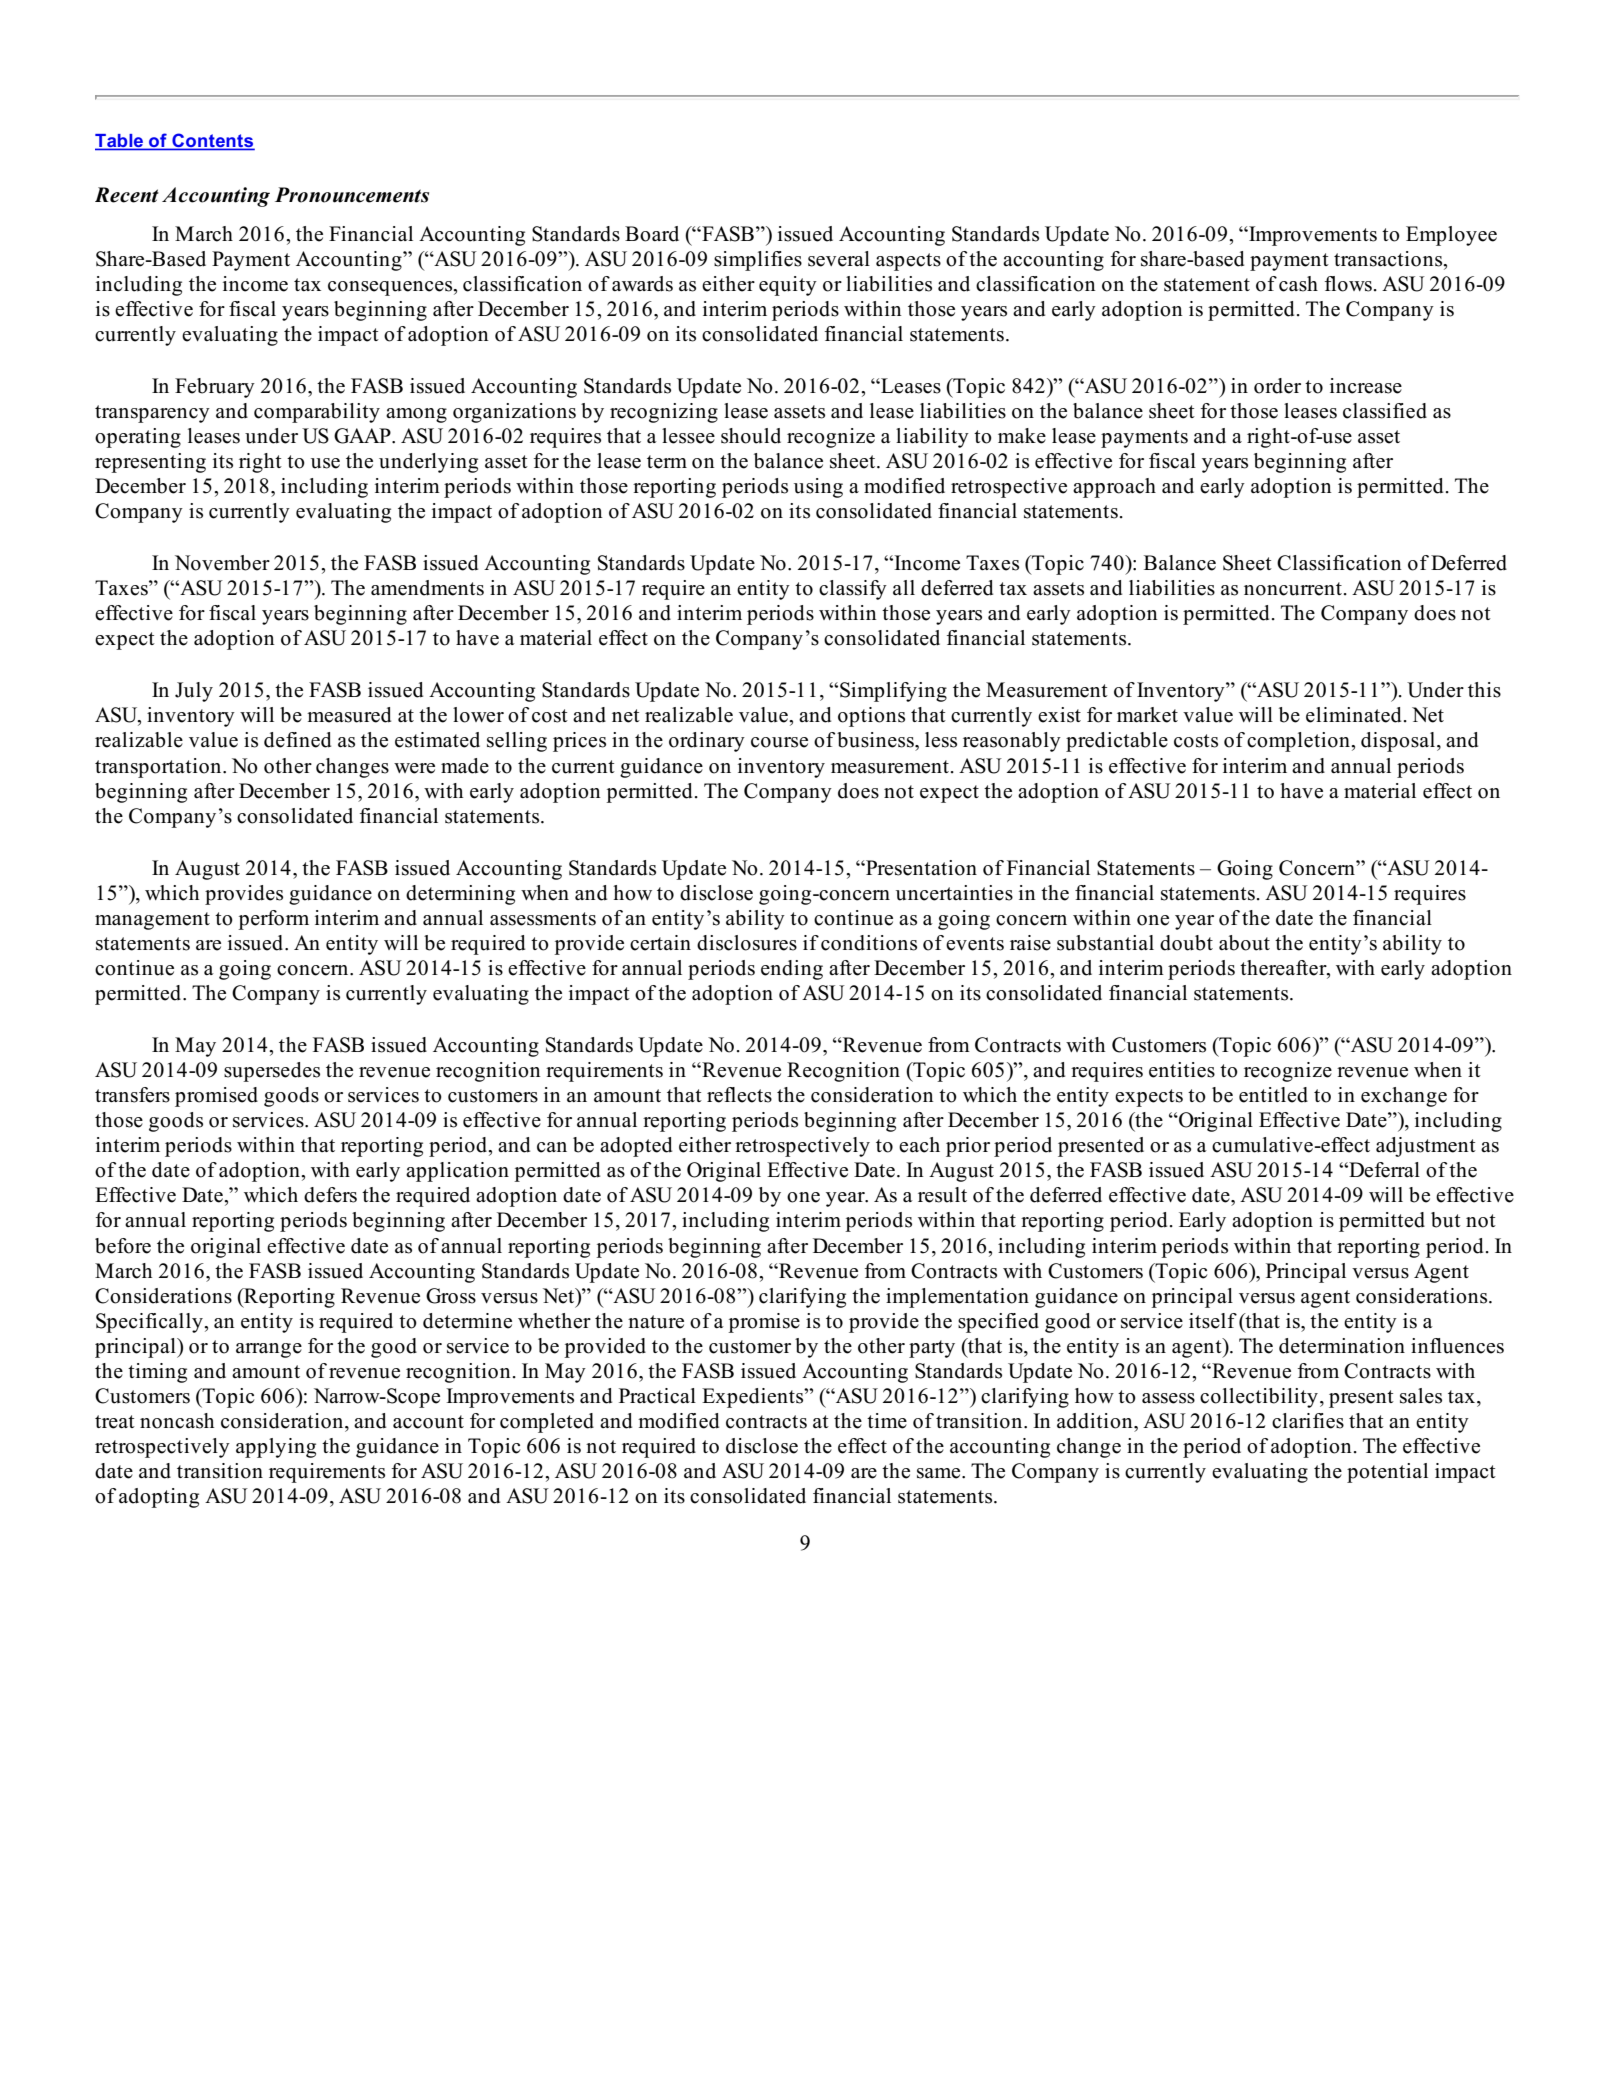  Describe the element at coordinates (222, 563) in the screenshot. I see `November` at that location.
